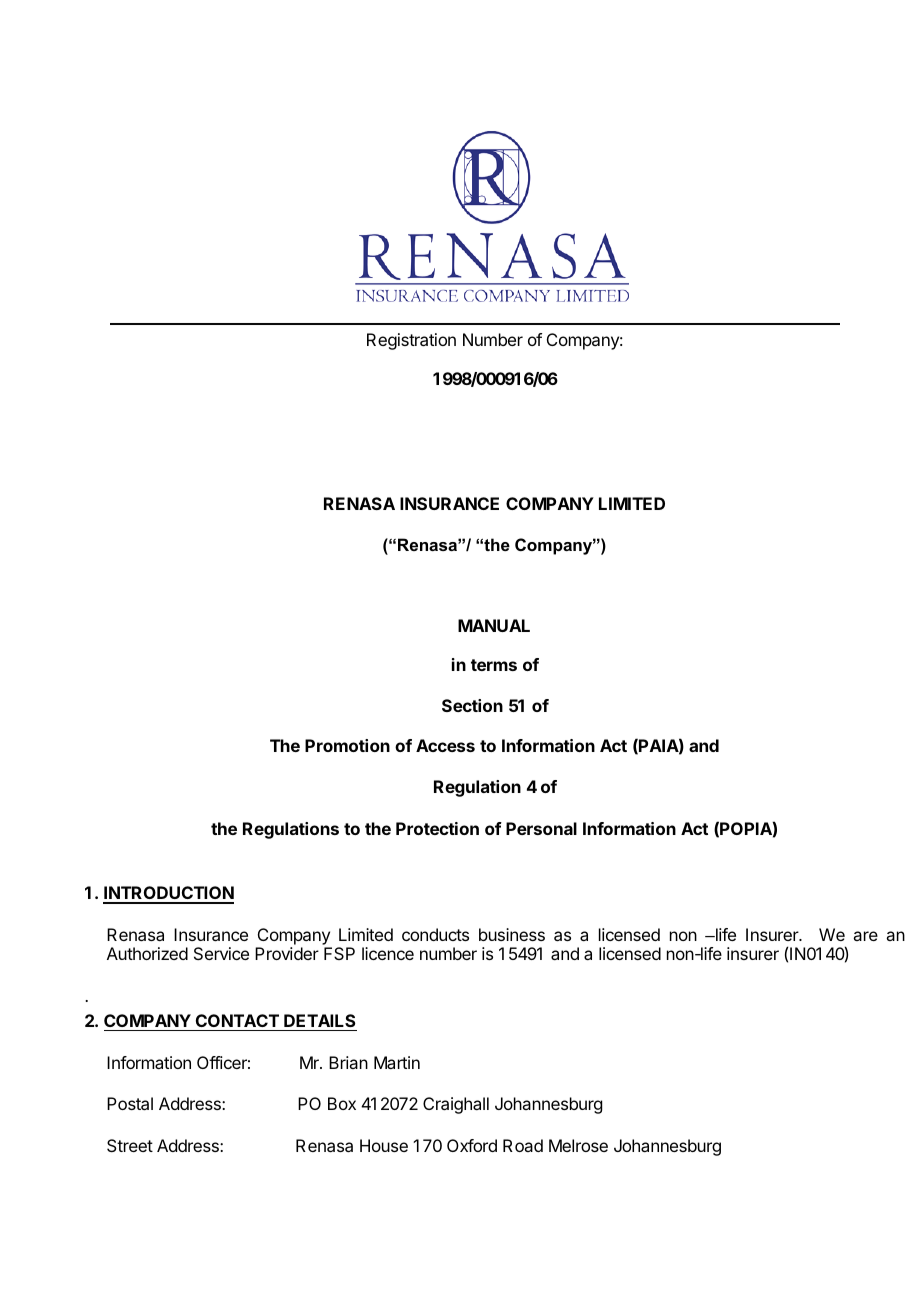  I want to click on terms, so click(494, 665).
